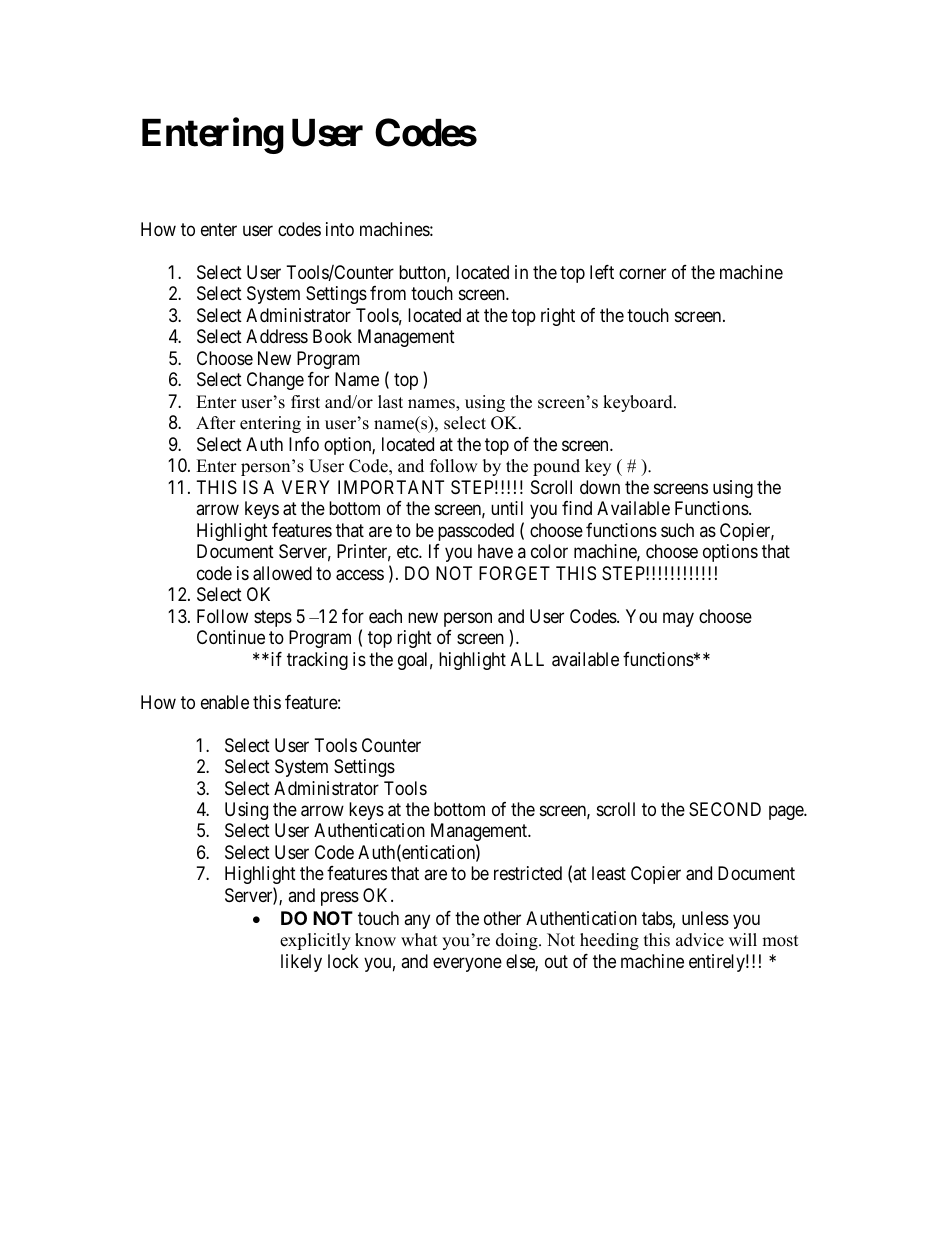  Describe the element at coordinates (385, 616) in the screenshot. I see `each` at that location.
